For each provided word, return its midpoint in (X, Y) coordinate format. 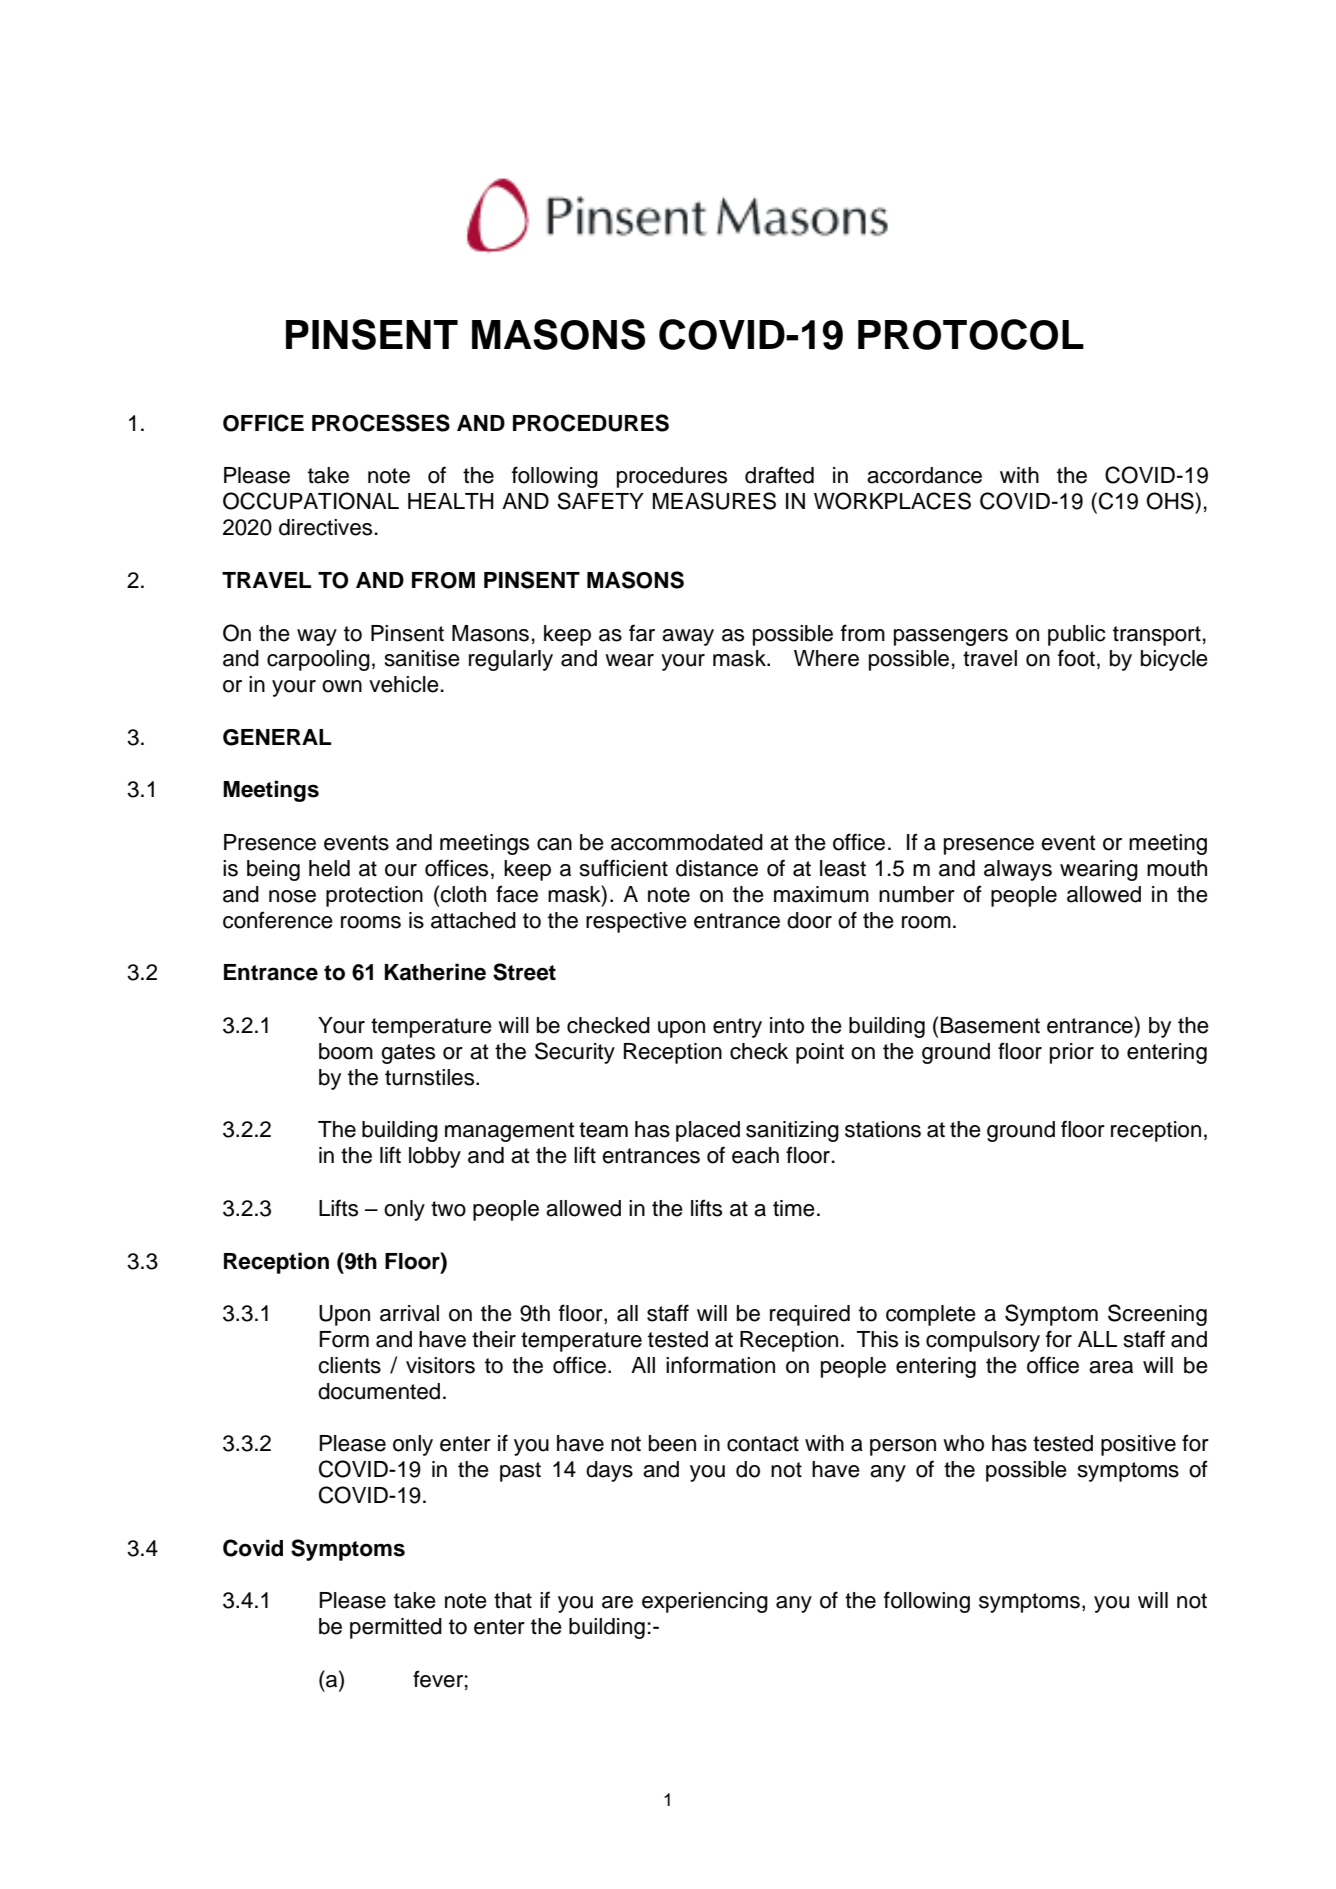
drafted (779, 475)
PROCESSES (381, 423)
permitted (396, 1628)
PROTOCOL (971, 334)
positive (1138, 1445)
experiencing (705, 1602)
